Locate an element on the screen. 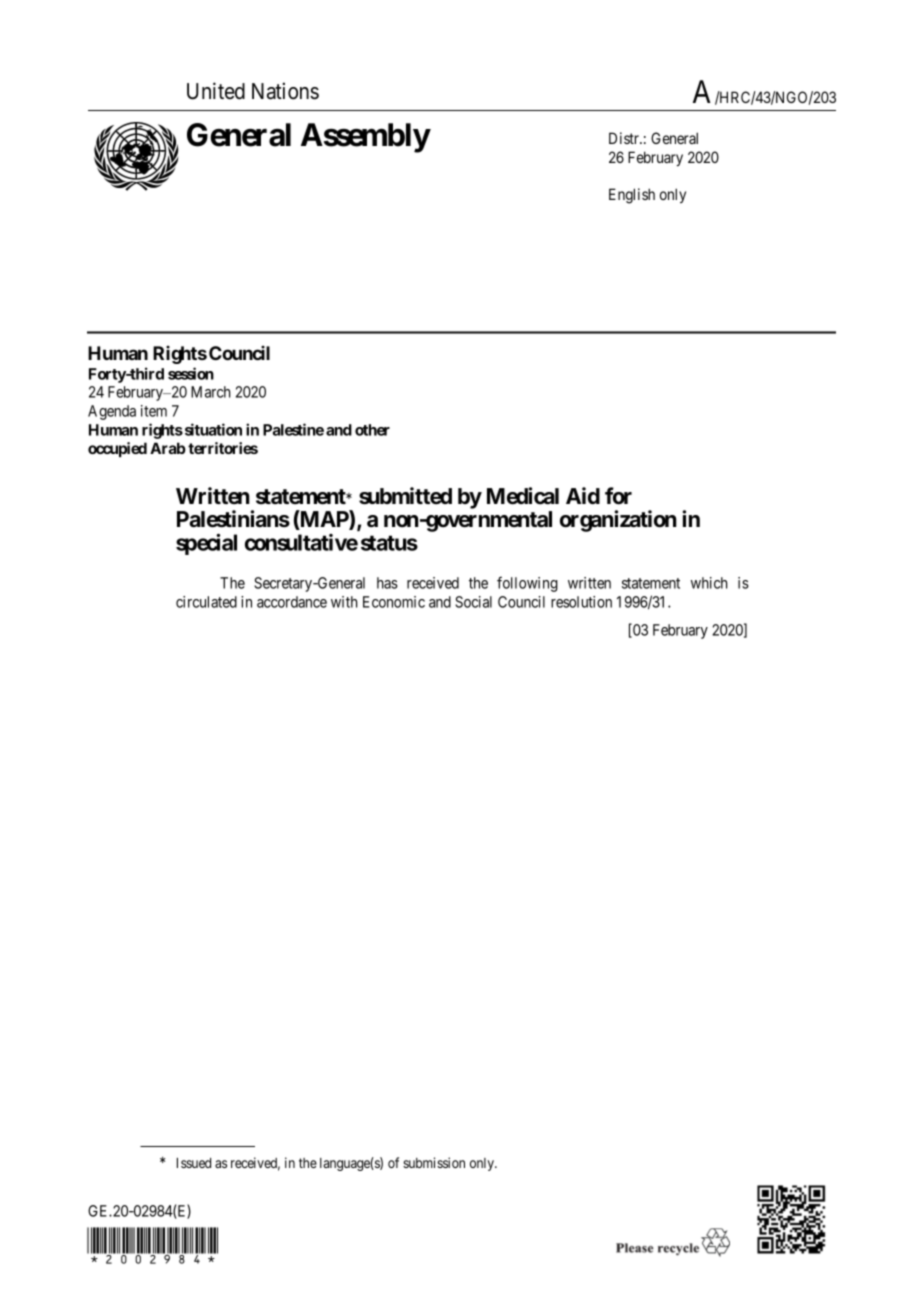  Economic is located at coordinates (394, 602).
